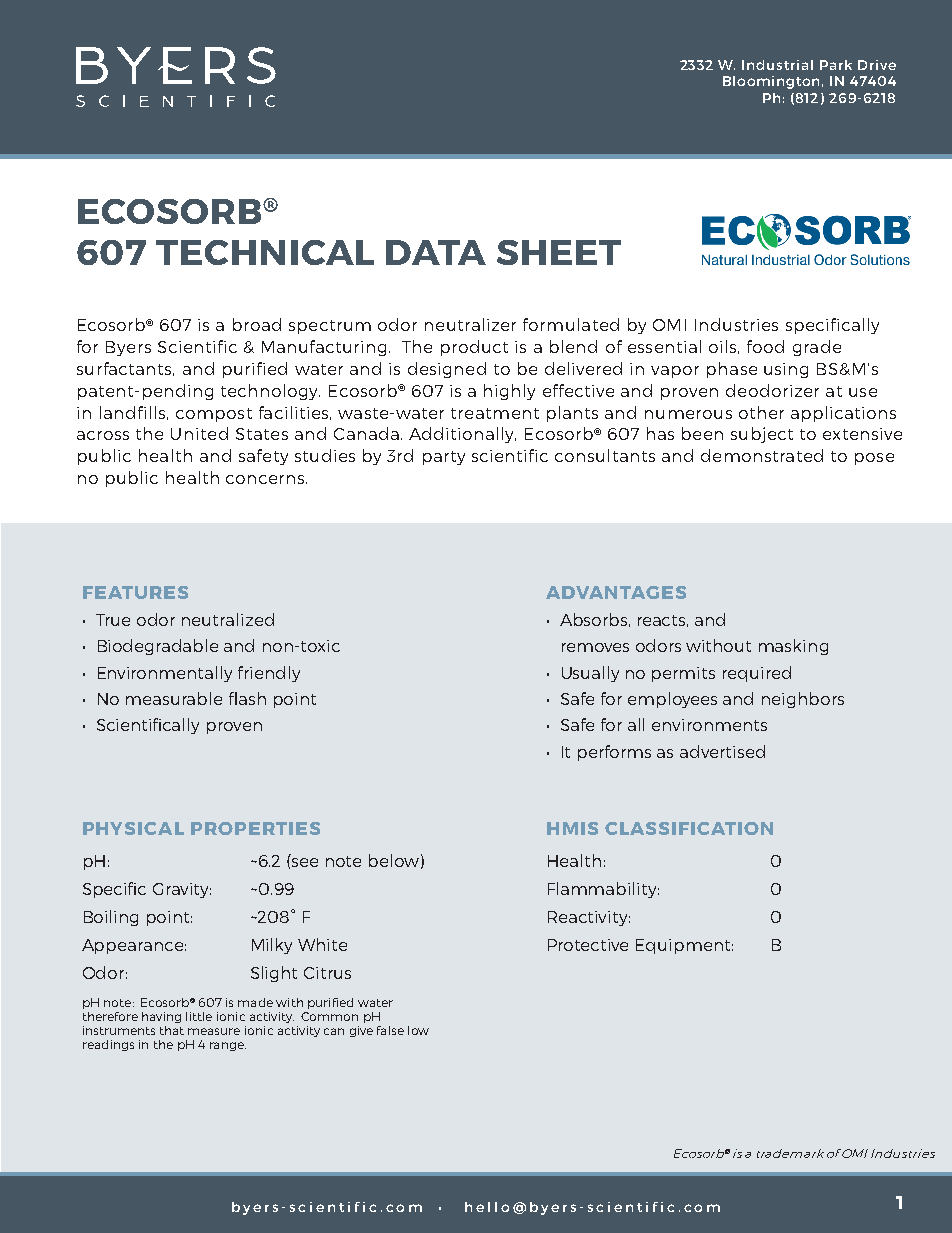  What do you see at coordinates (265, 252) in the screenshot?
I see `TECHNICAL` at bounding box center [265, 252].
